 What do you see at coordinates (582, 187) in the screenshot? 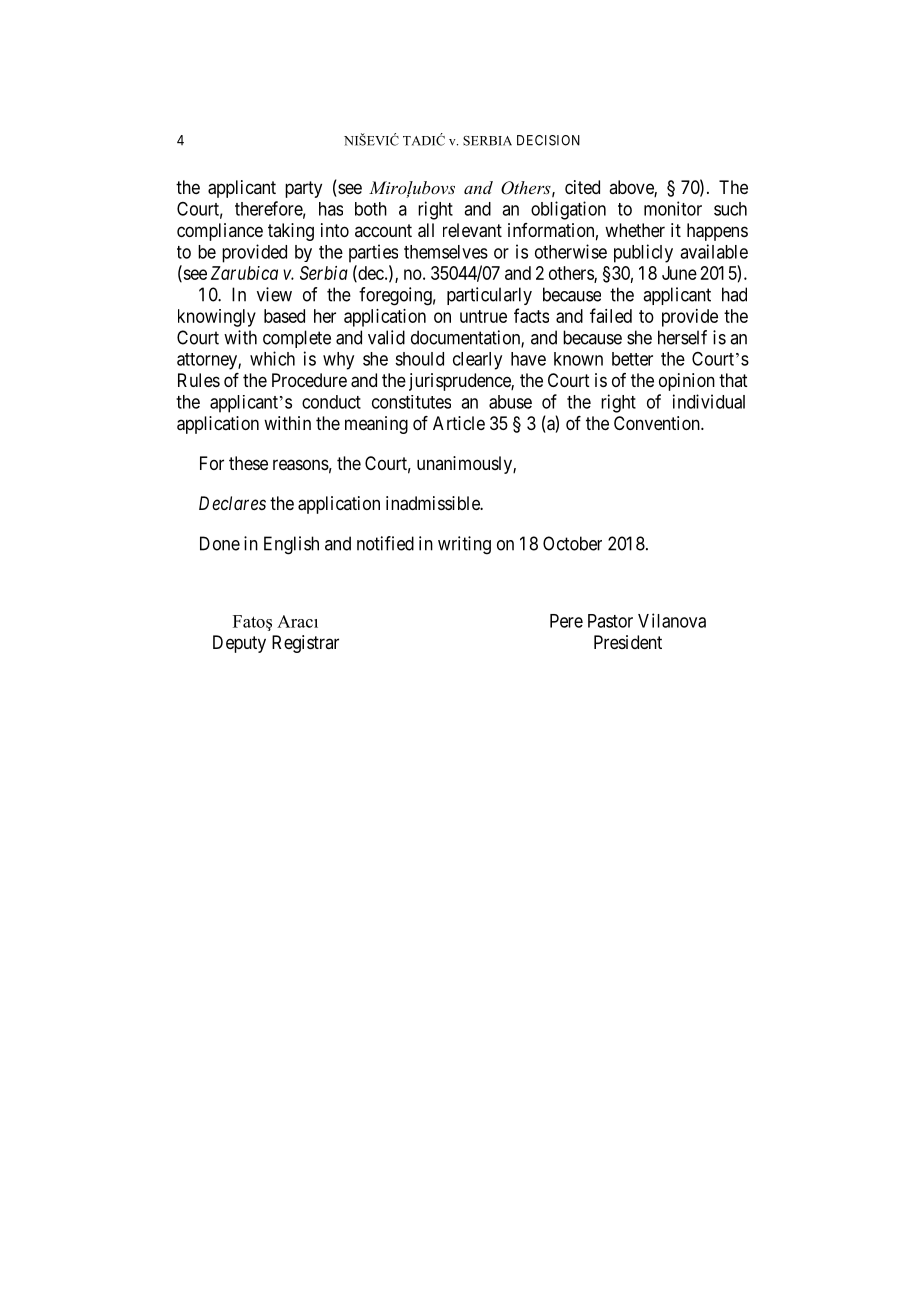
I see `cited` at bounding box center [582, 187].
